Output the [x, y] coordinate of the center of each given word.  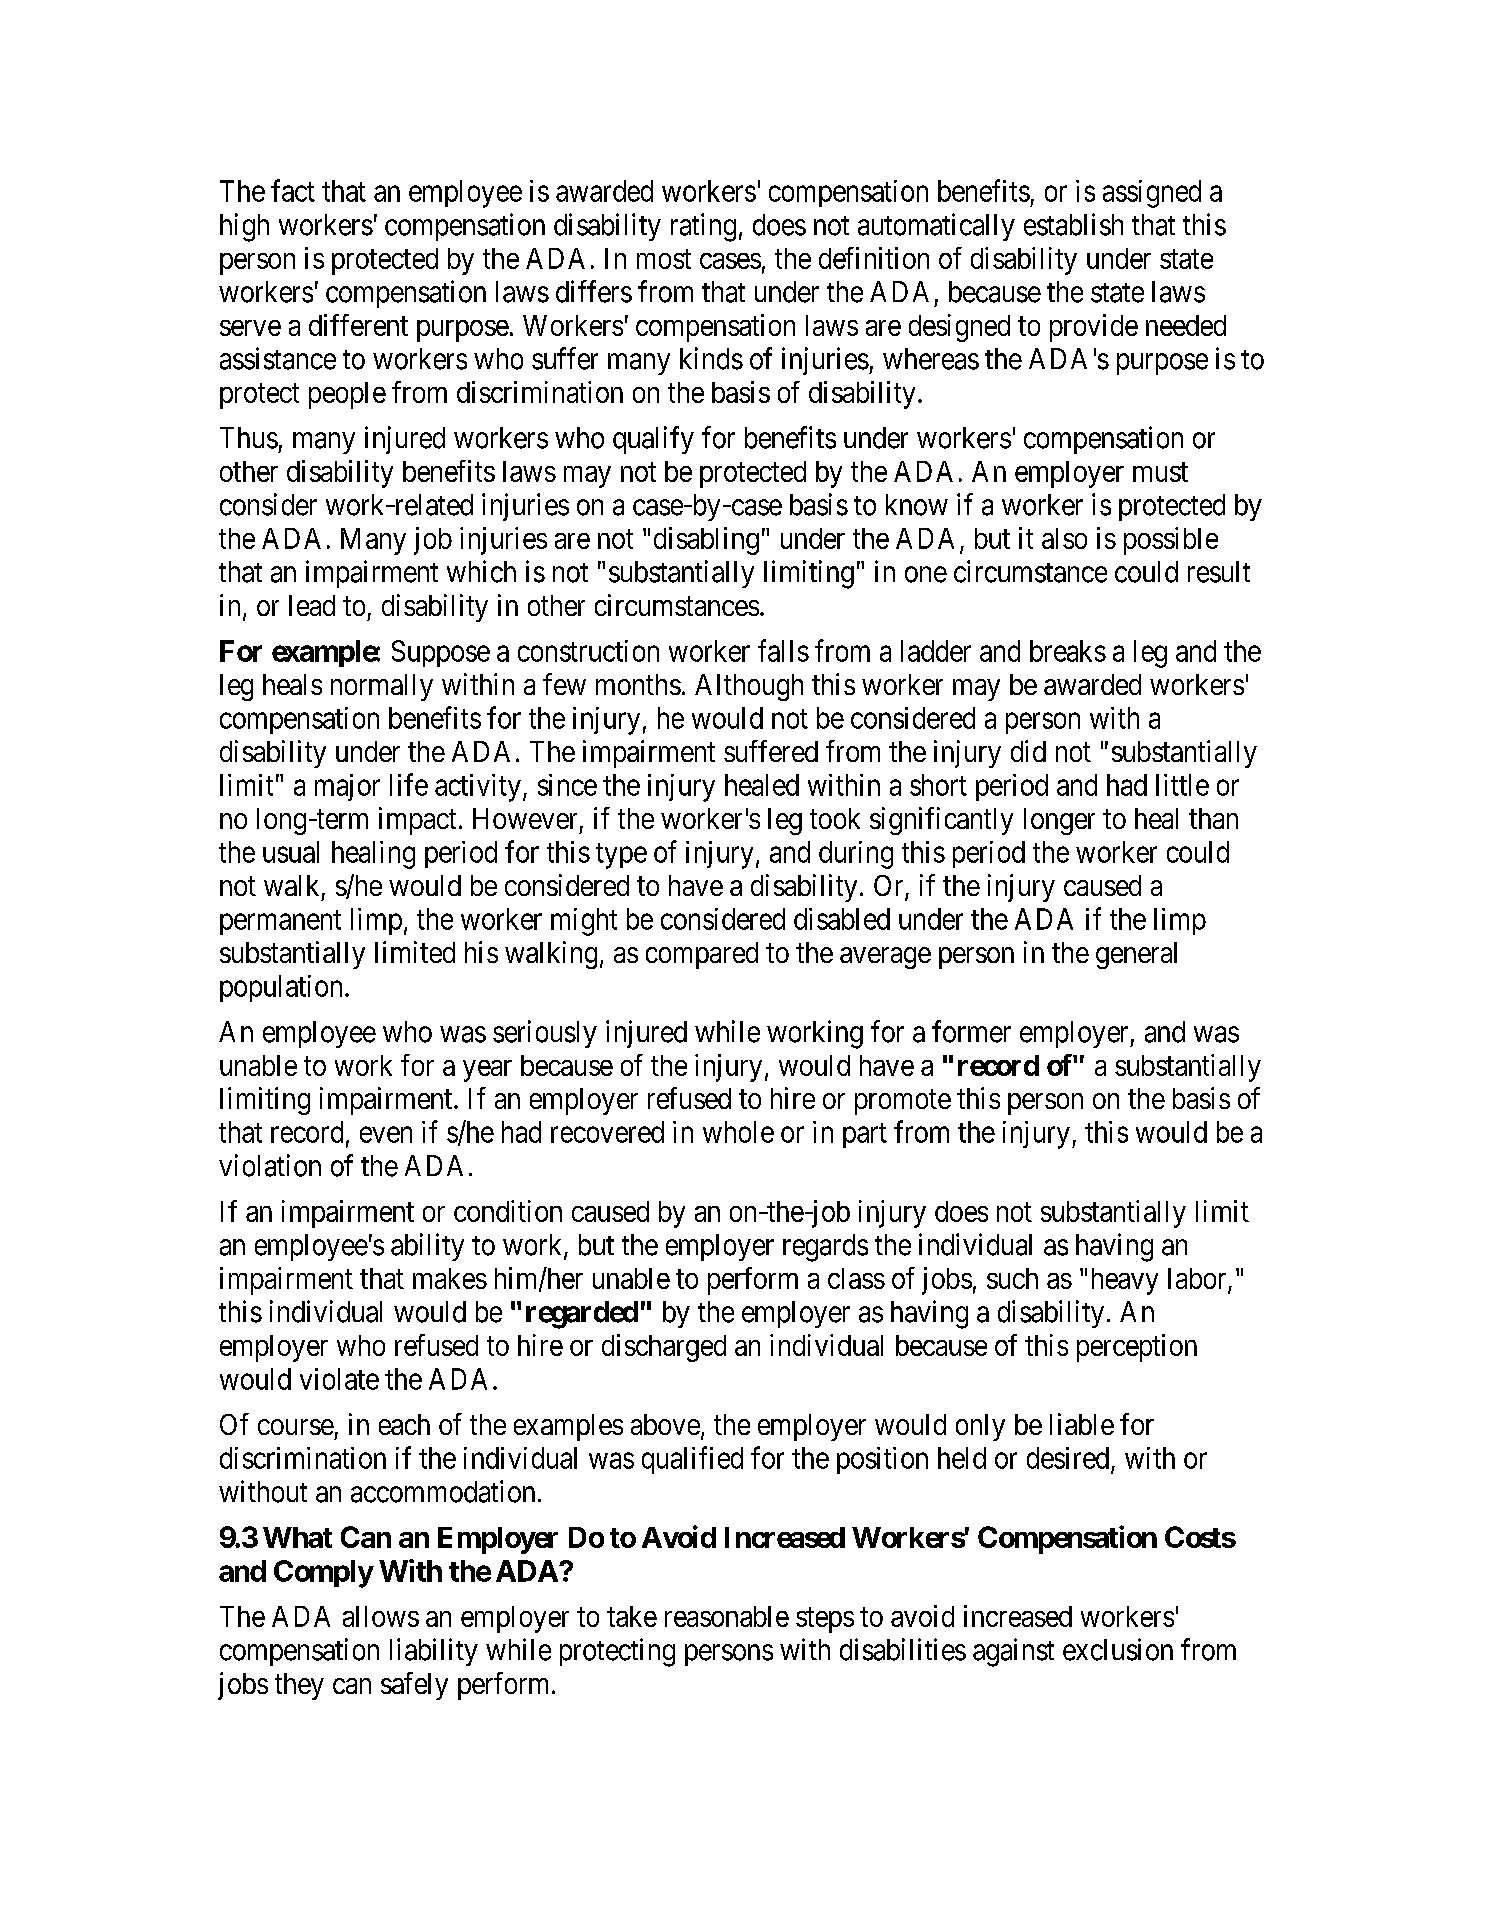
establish [1073, 224]
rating [703, 227]
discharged [664, 1348]
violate [339, 1379]
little [1182, 785]
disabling [706, 541]
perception [1137, 1348]
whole [738, 1132]
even [386, 1135]
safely [414, 1686]
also [1064, 538]
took [835, 818]
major [347, 787]
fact [293, 190]
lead [312, 605]
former [971, 1031]
